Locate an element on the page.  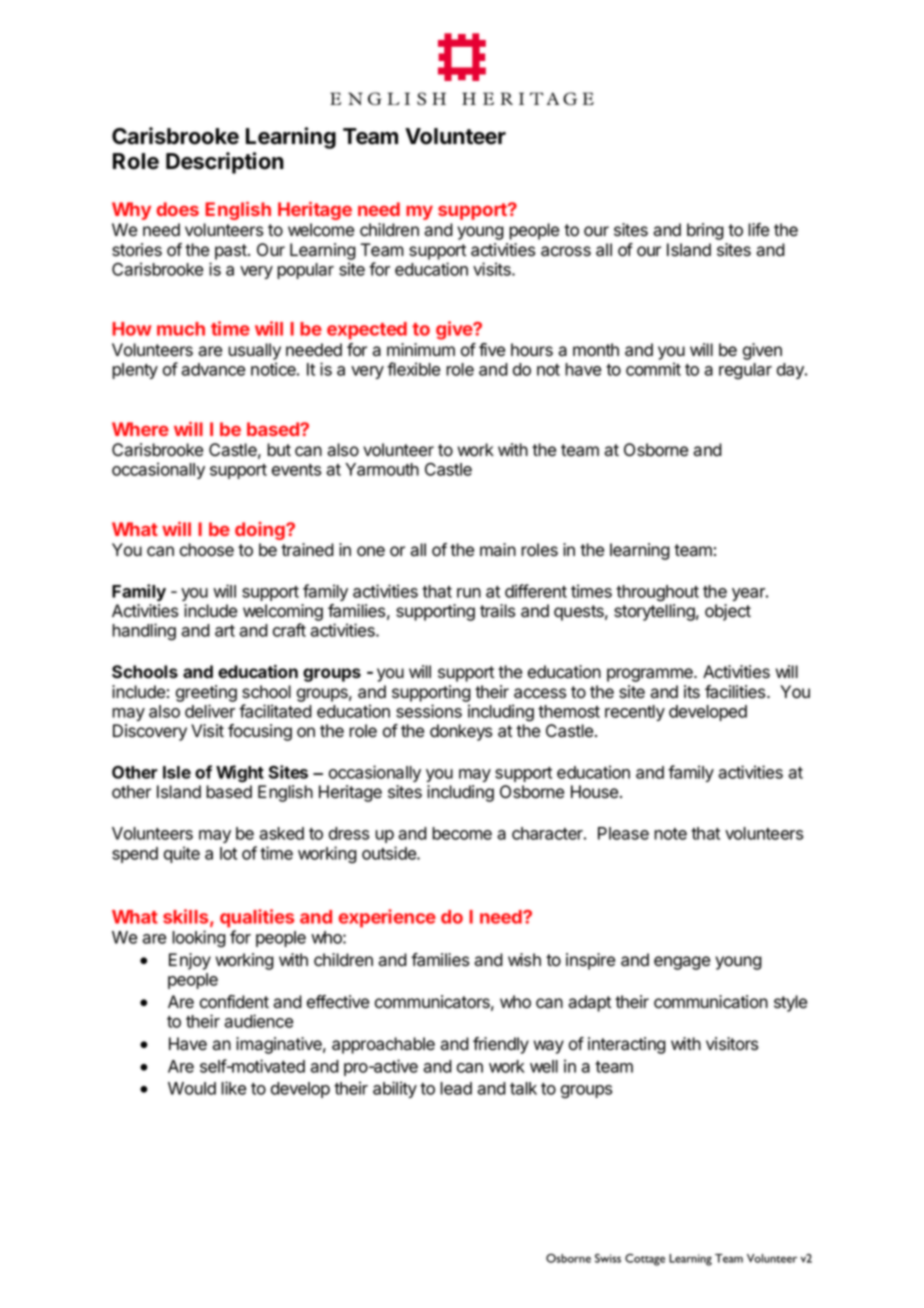
does is located at coordinates (178, 209).
